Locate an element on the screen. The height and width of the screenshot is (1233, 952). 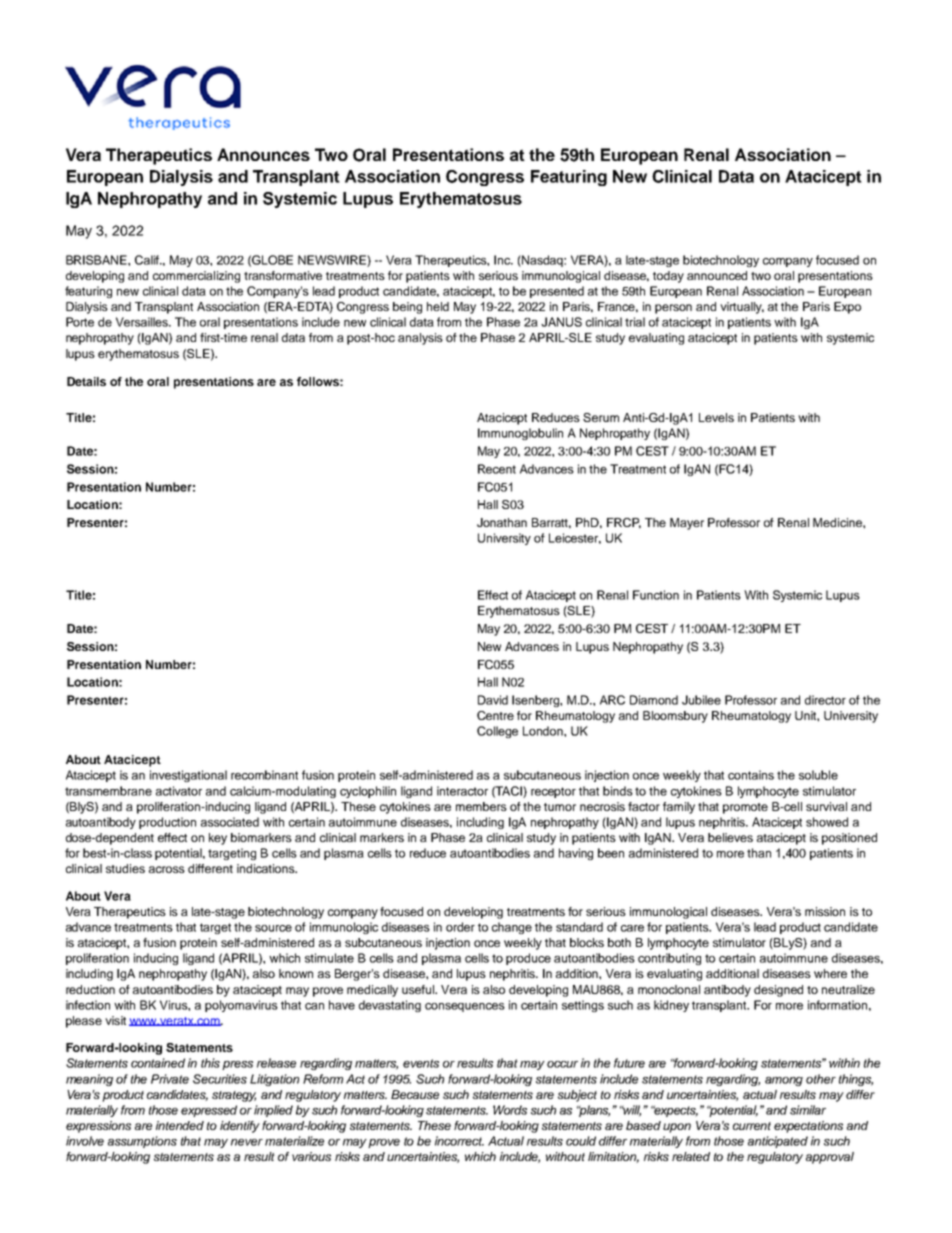
Jubilee is located at coordinates (701, 700).
